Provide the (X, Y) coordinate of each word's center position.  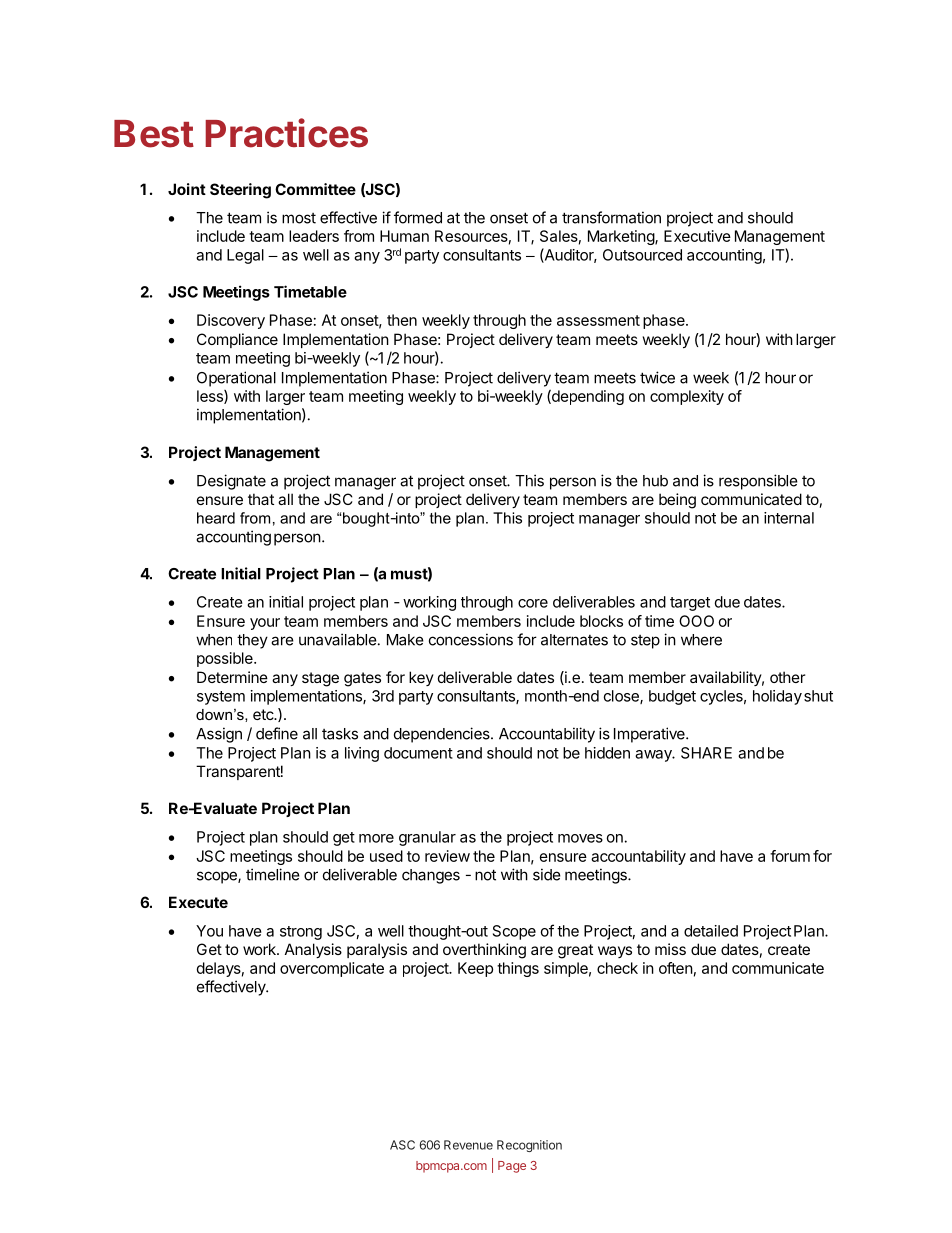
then (402, 320)
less (211, 397)
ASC (402, 1145)
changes (431, 876)
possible (226, 659)
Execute (198, 902)
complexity (687, 397)
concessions (471, 639)
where (701, 640)
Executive (697, 236)
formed (418, 217)
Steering (240, 191)
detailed (711, 931)
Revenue (468, 1145)
